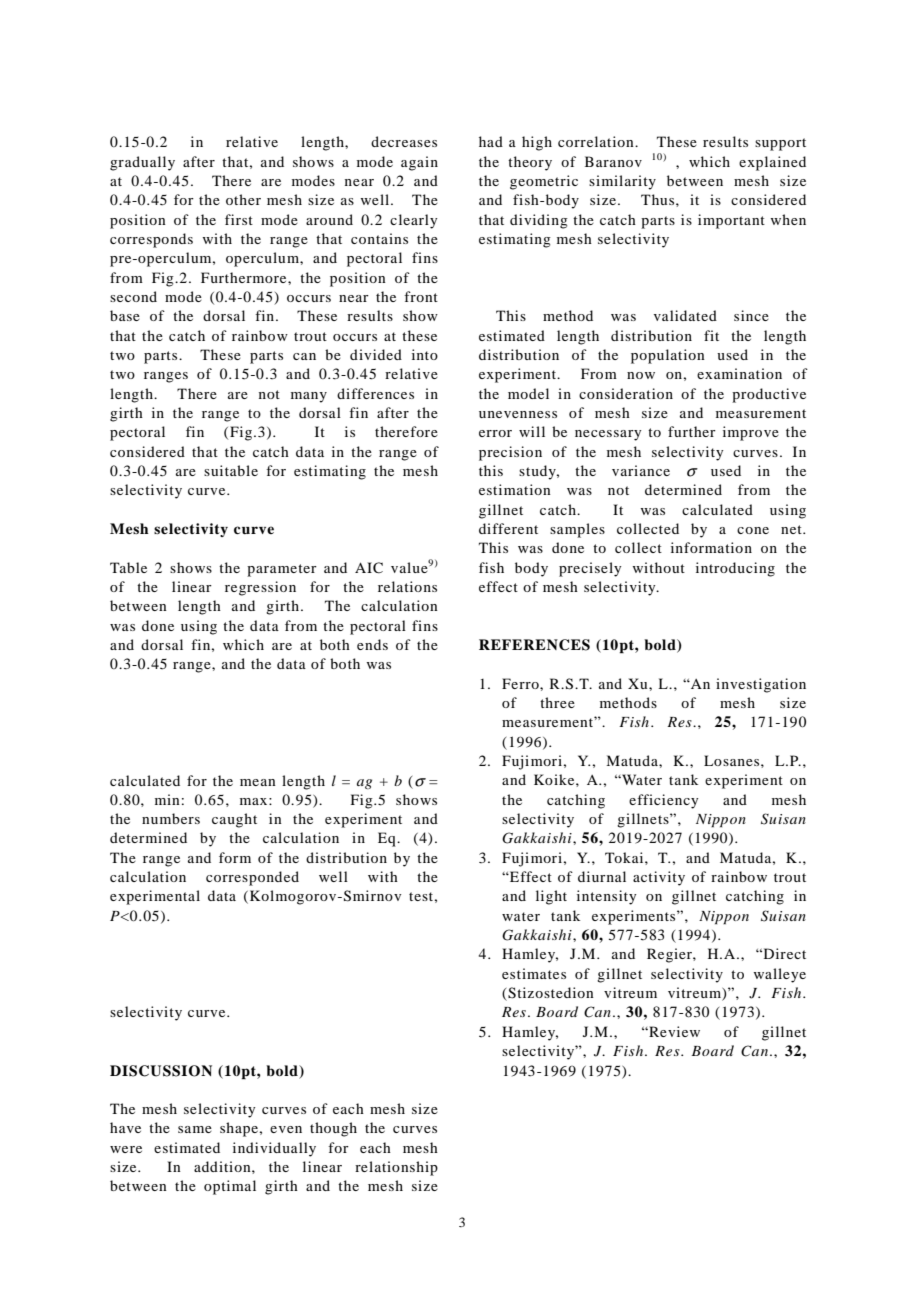 The image size is (924, 1308). Describe the element at coordinates (425, 354) in the screenshot. I see `into` at that location.
